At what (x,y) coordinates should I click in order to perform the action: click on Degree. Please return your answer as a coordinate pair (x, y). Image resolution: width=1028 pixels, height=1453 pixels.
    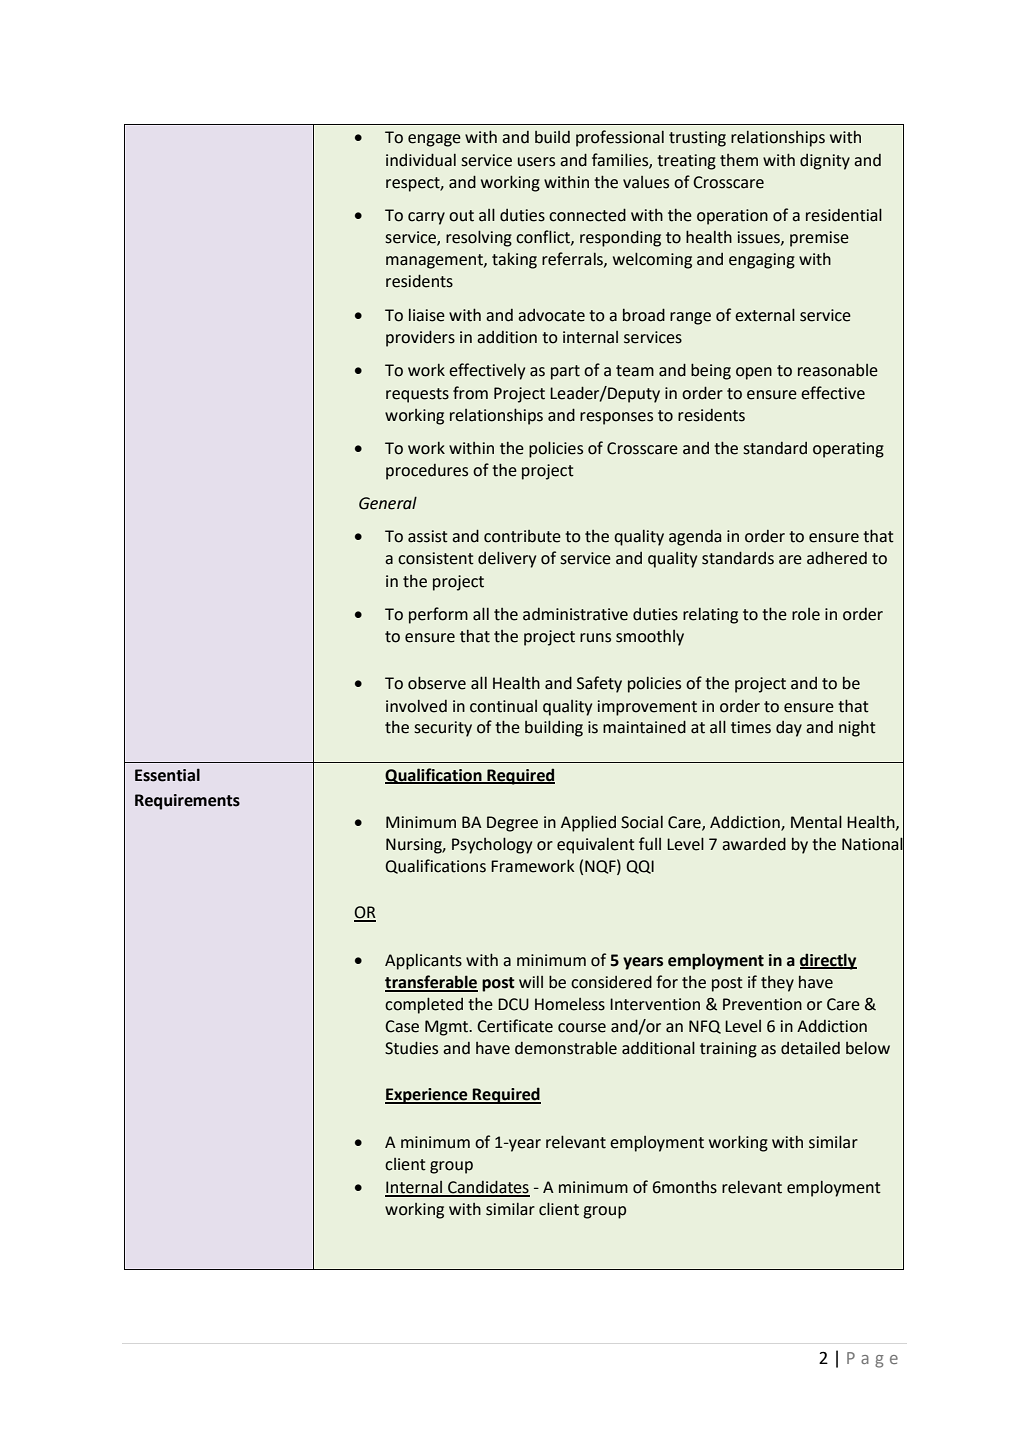
    Looking at the image, I should click on (512, 824).
